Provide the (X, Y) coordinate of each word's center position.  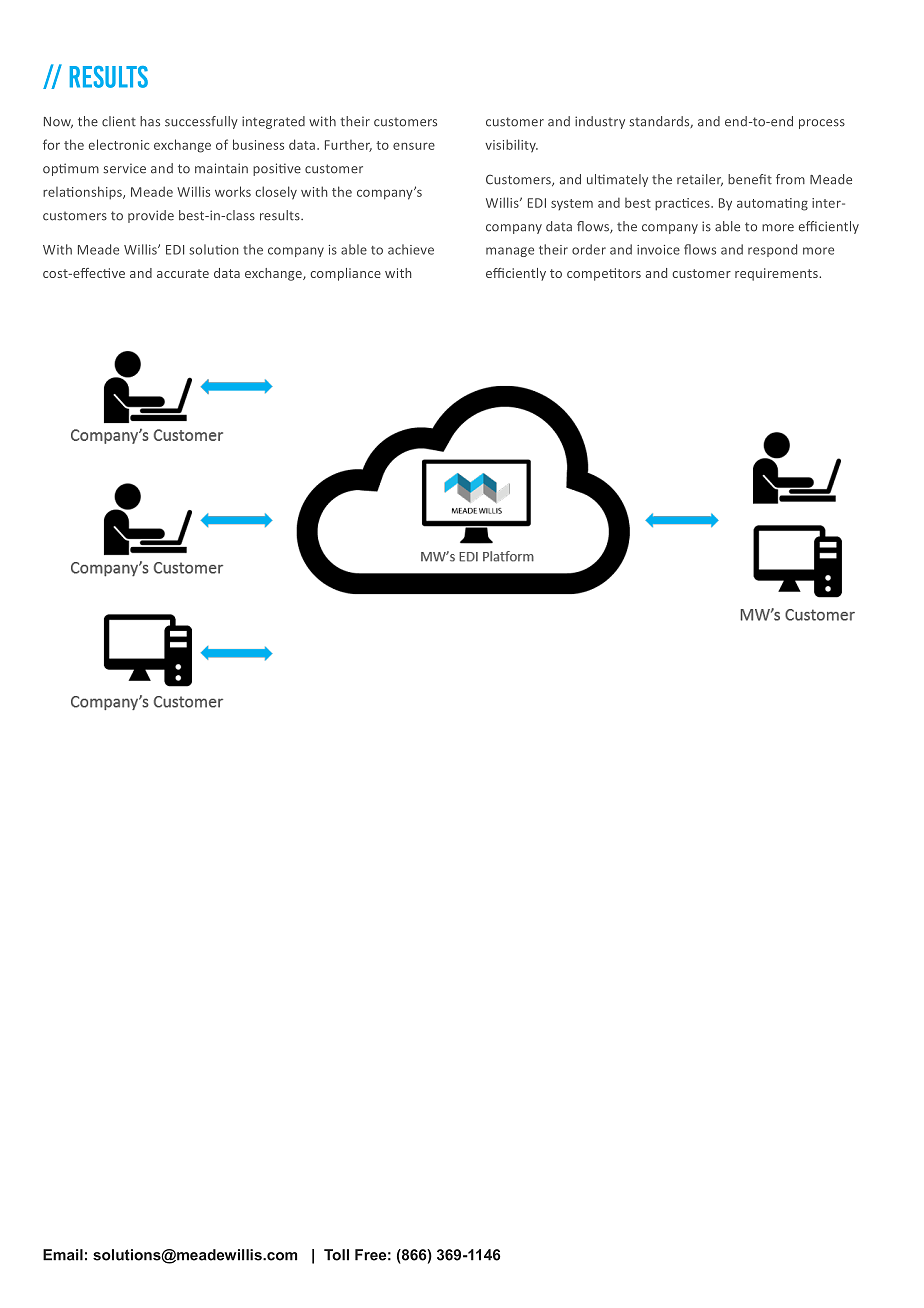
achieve (411, 249)
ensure (414, 146)
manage (510, 252)
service (124, 169)
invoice (658, 250)
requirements (777, 274)
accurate (183, 273)
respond (772, 250)
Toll (336, 1255)
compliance (345, 274)
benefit (750, 179)
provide (151, 216)
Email (63, 1255)
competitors (604, 274)
